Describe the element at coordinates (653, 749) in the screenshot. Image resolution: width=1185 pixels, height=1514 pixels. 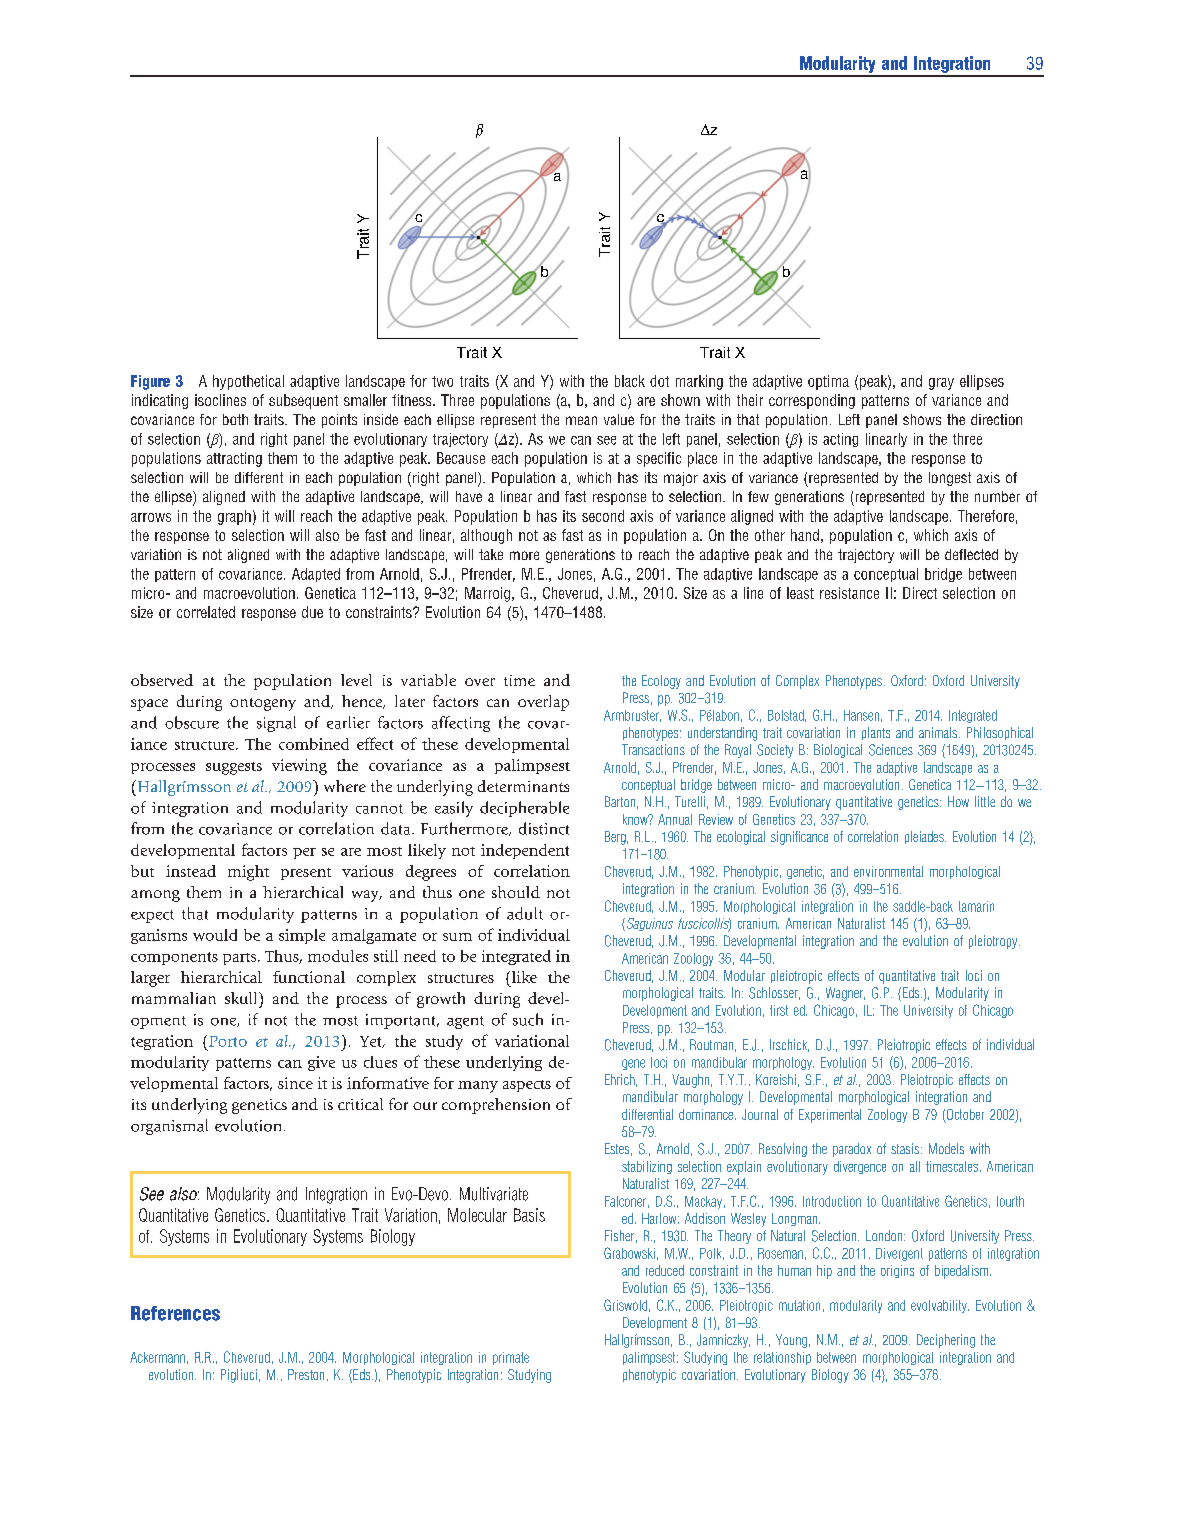
I see `Transactions` at that location.
